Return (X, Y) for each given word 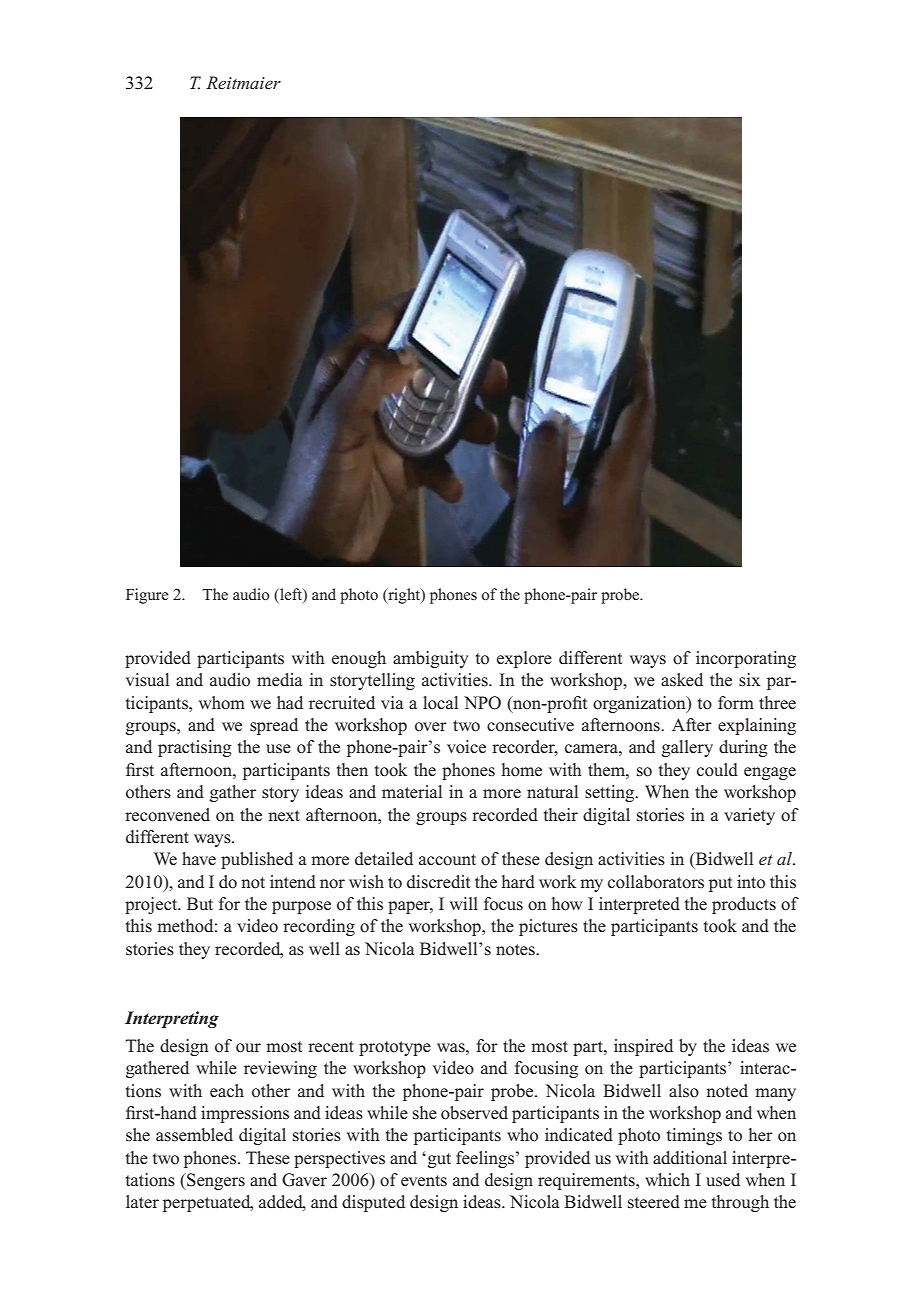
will (464, 903)
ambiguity (430, 659)
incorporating (746, 659)
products (744, 905)
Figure (147, 596)
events (424, 1181)
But (200, 904)
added (282, 1203)
